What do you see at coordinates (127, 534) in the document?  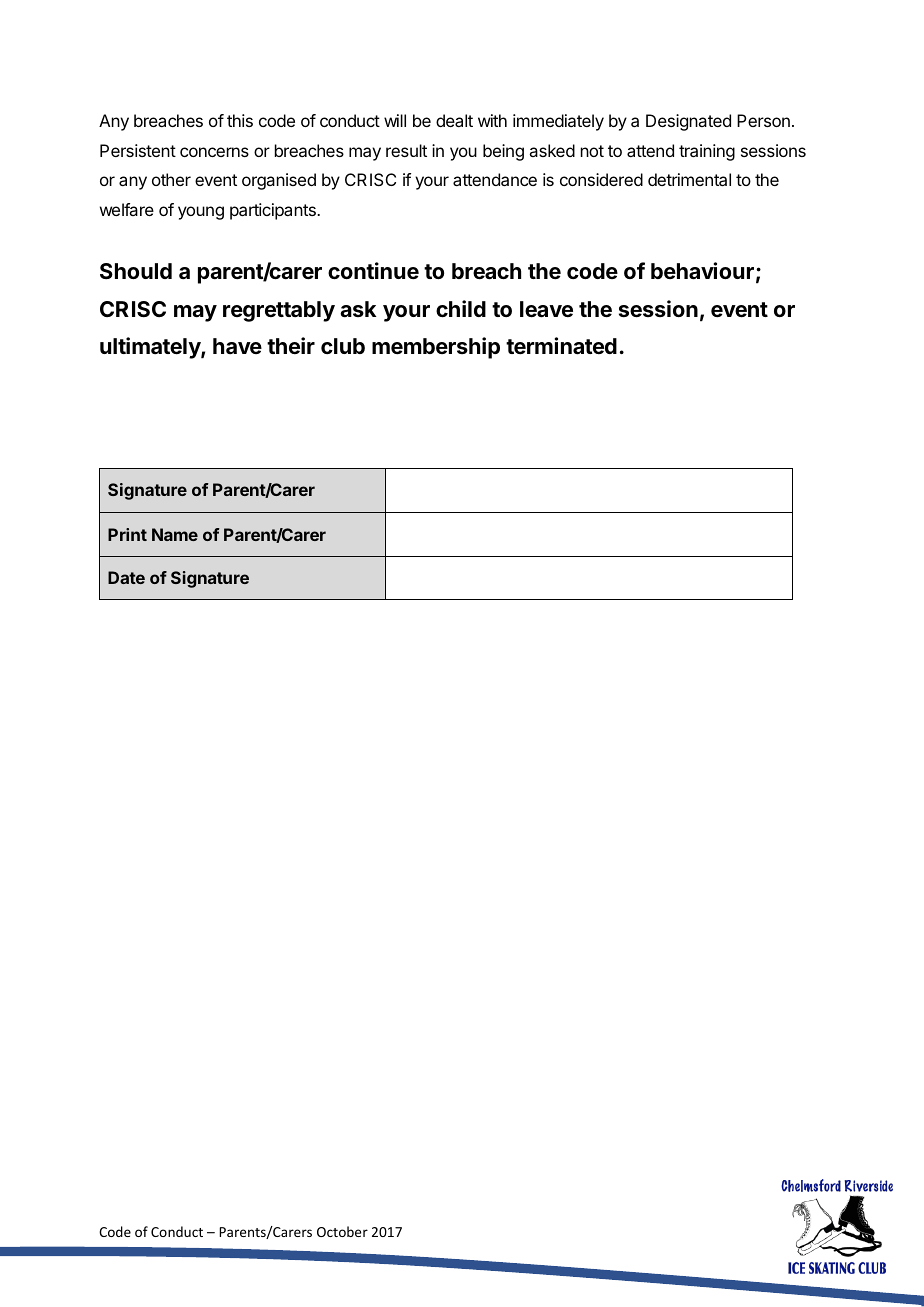 I see `Print` at bounding box center [127, 534].
